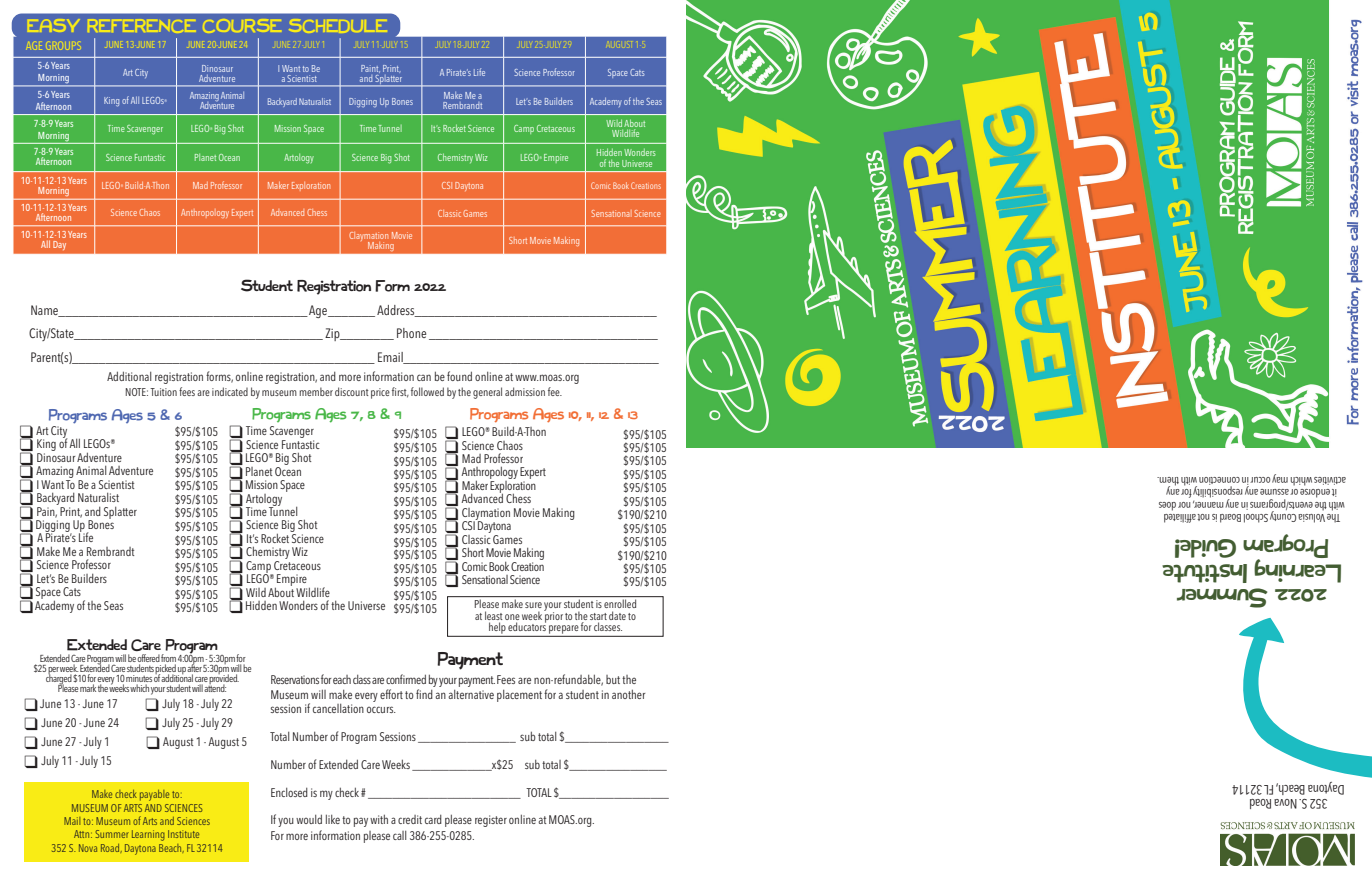 The width and height of the page is (1372, 887). What do you see at coordinates (427, 391) in the page?
I see `followed` at bounding box center [427, 391].
